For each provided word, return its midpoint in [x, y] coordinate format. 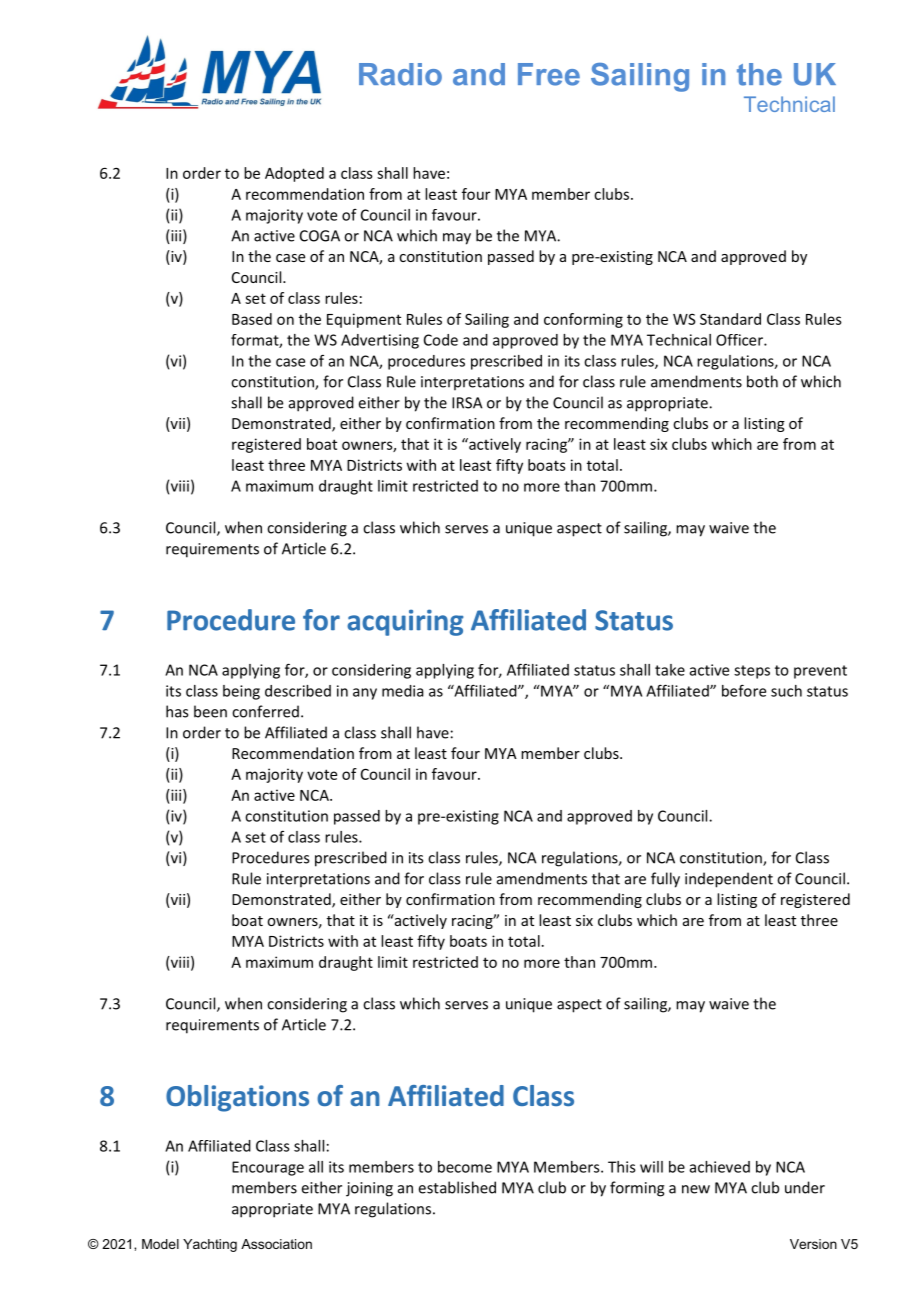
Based [252, 319]
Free [549, 74]
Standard [730, 319]
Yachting [210, 1245]
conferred [265, 711]
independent [729, 880]
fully [665, 880]
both [762, 381]
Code [441, 340]
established [457, 1187]
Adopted [294, 174]
